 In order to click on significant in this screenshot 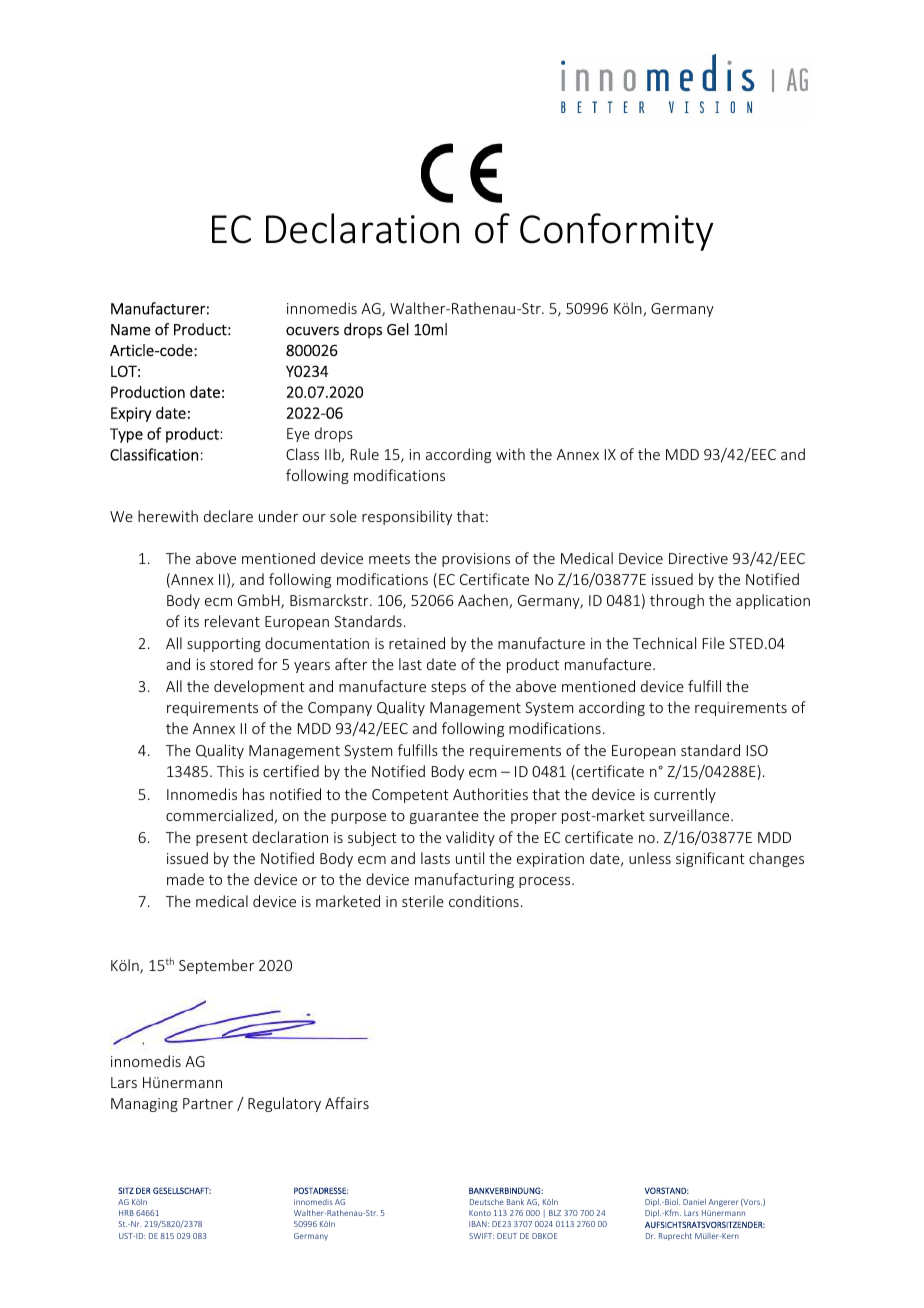, I will do `click(710, 859)`.
